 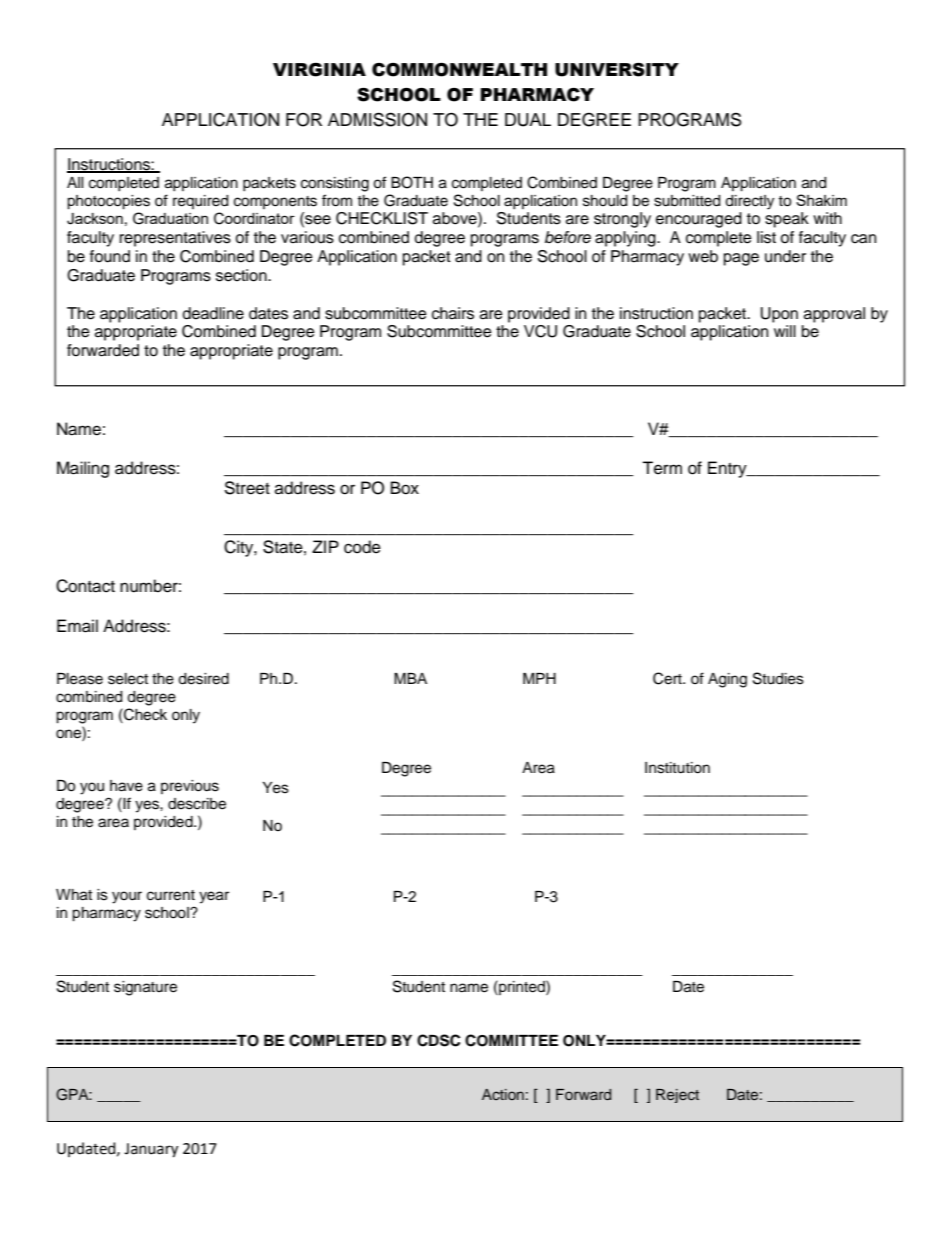 I want to click on Institution, so click(x=677, y=768).
